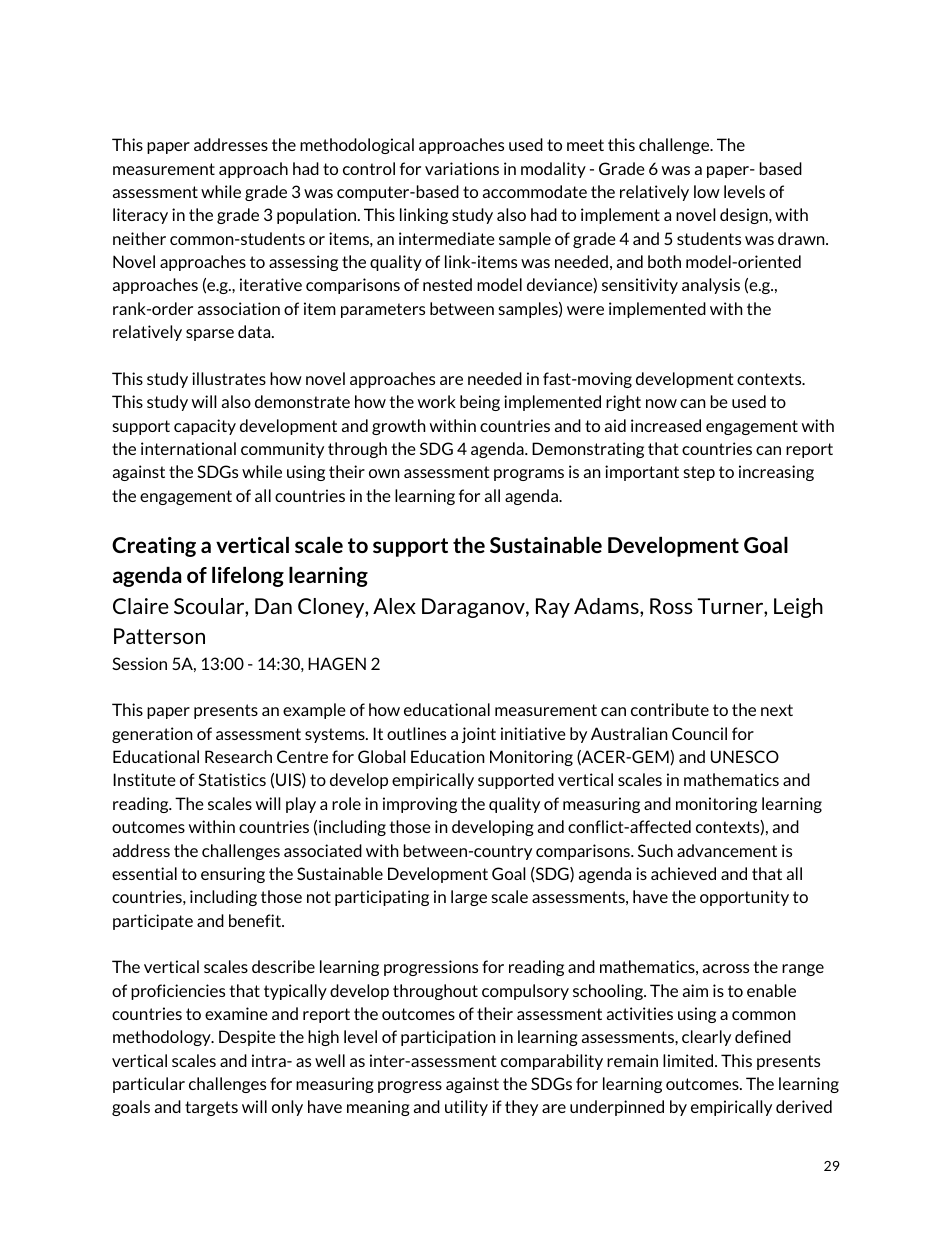  Describe the element at coordinates (462, 168) in the document. I see `variations` at that location.
